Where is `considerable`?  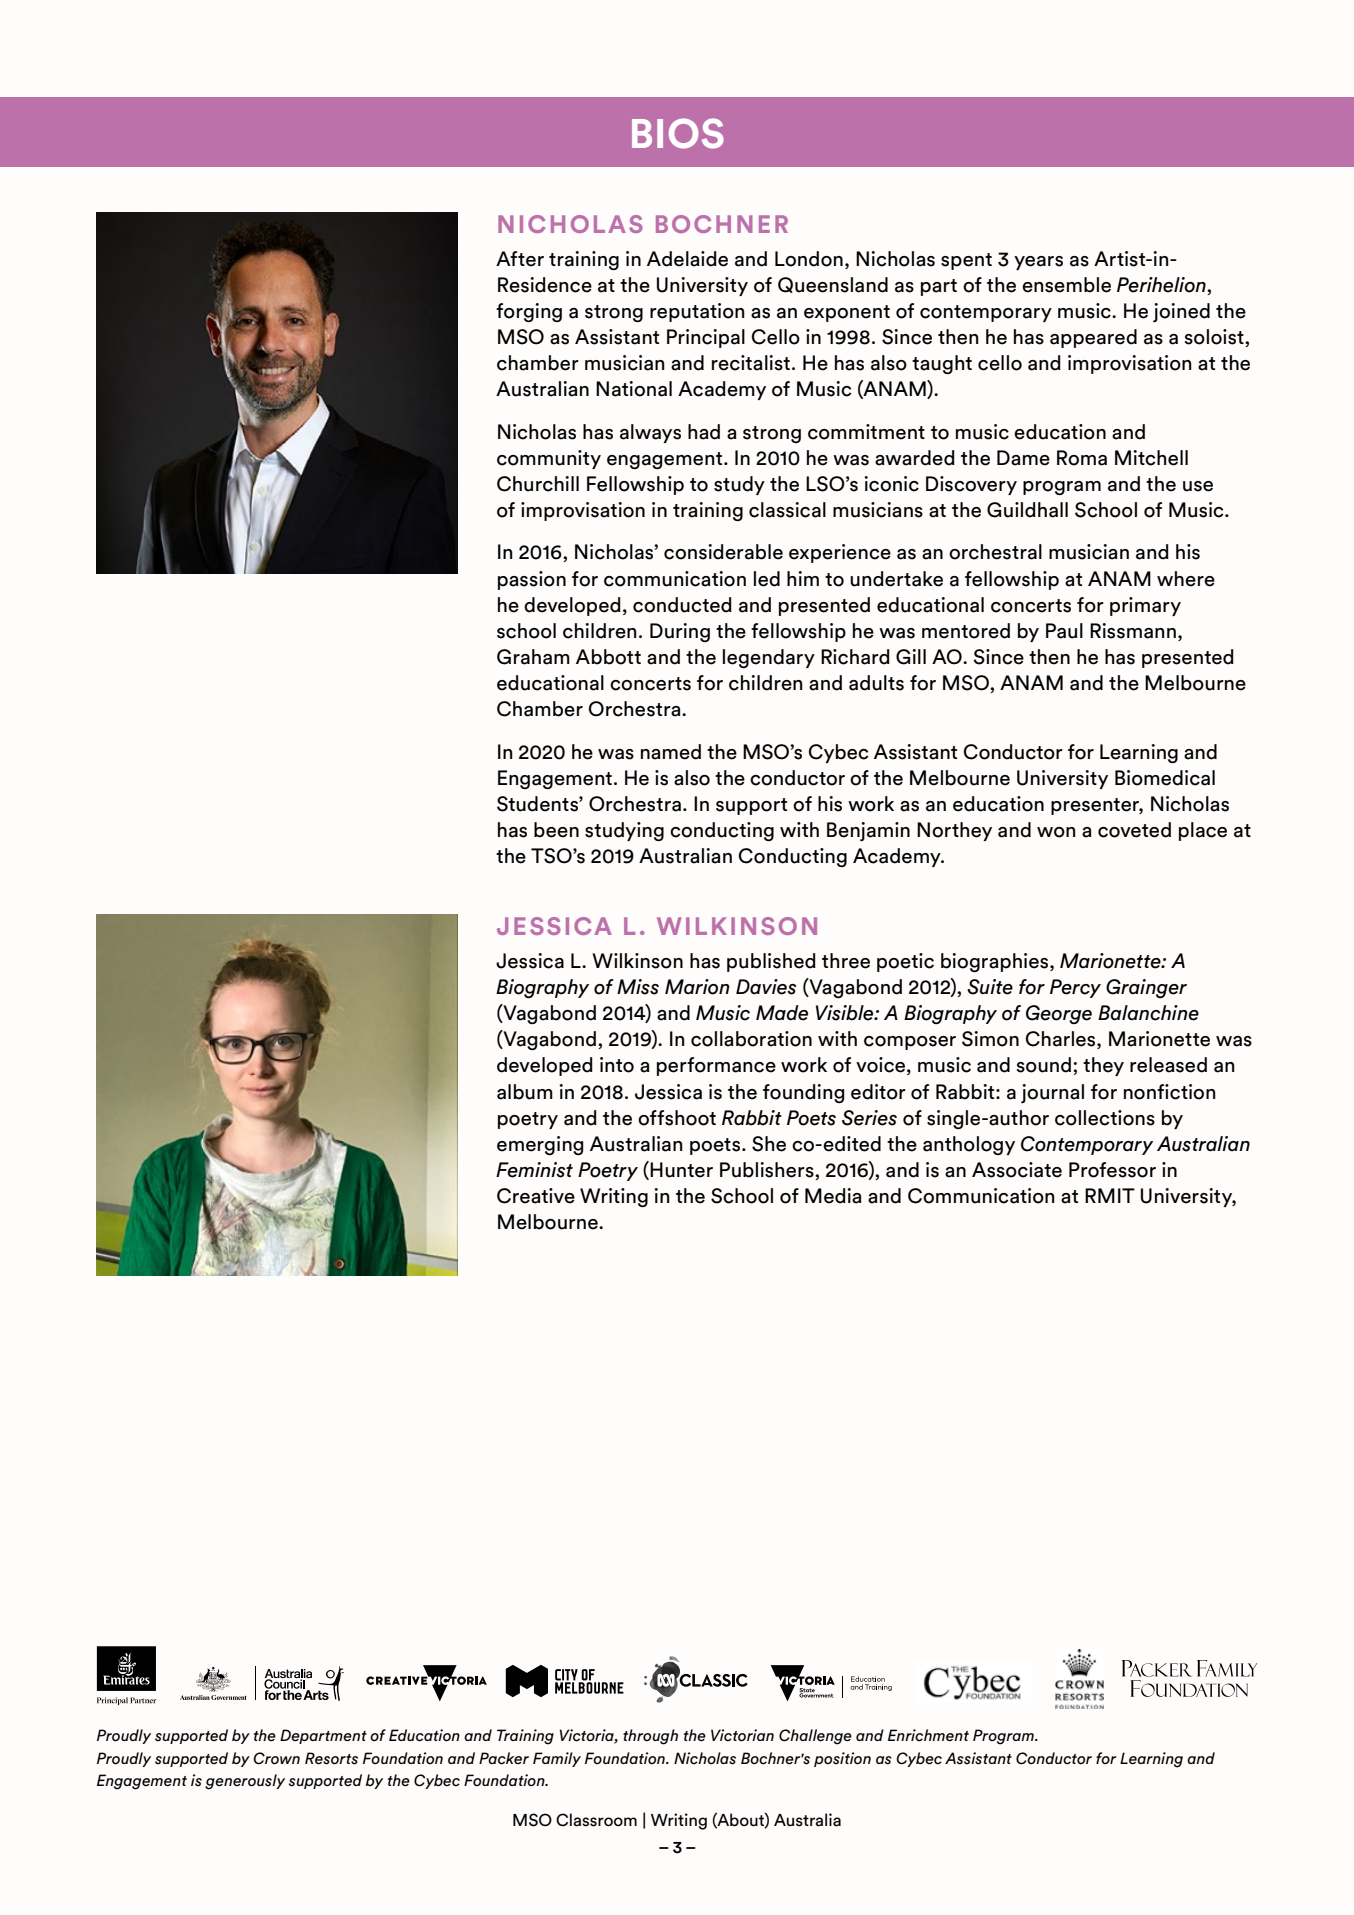
considerable is located at coordinates (723, 552).
